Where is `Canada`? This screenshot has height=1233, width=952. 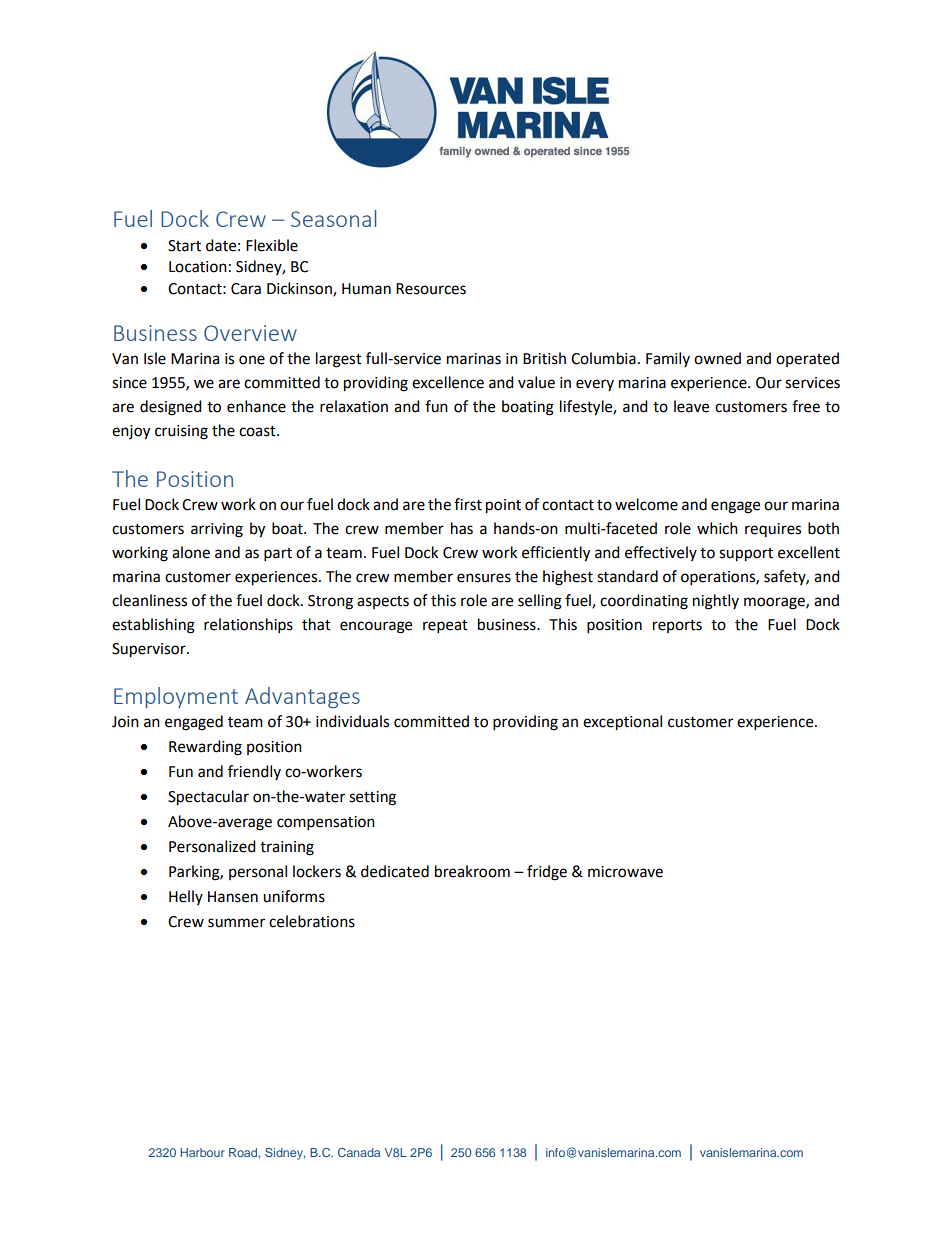 Canada is located at coordinates (359, 1152).
